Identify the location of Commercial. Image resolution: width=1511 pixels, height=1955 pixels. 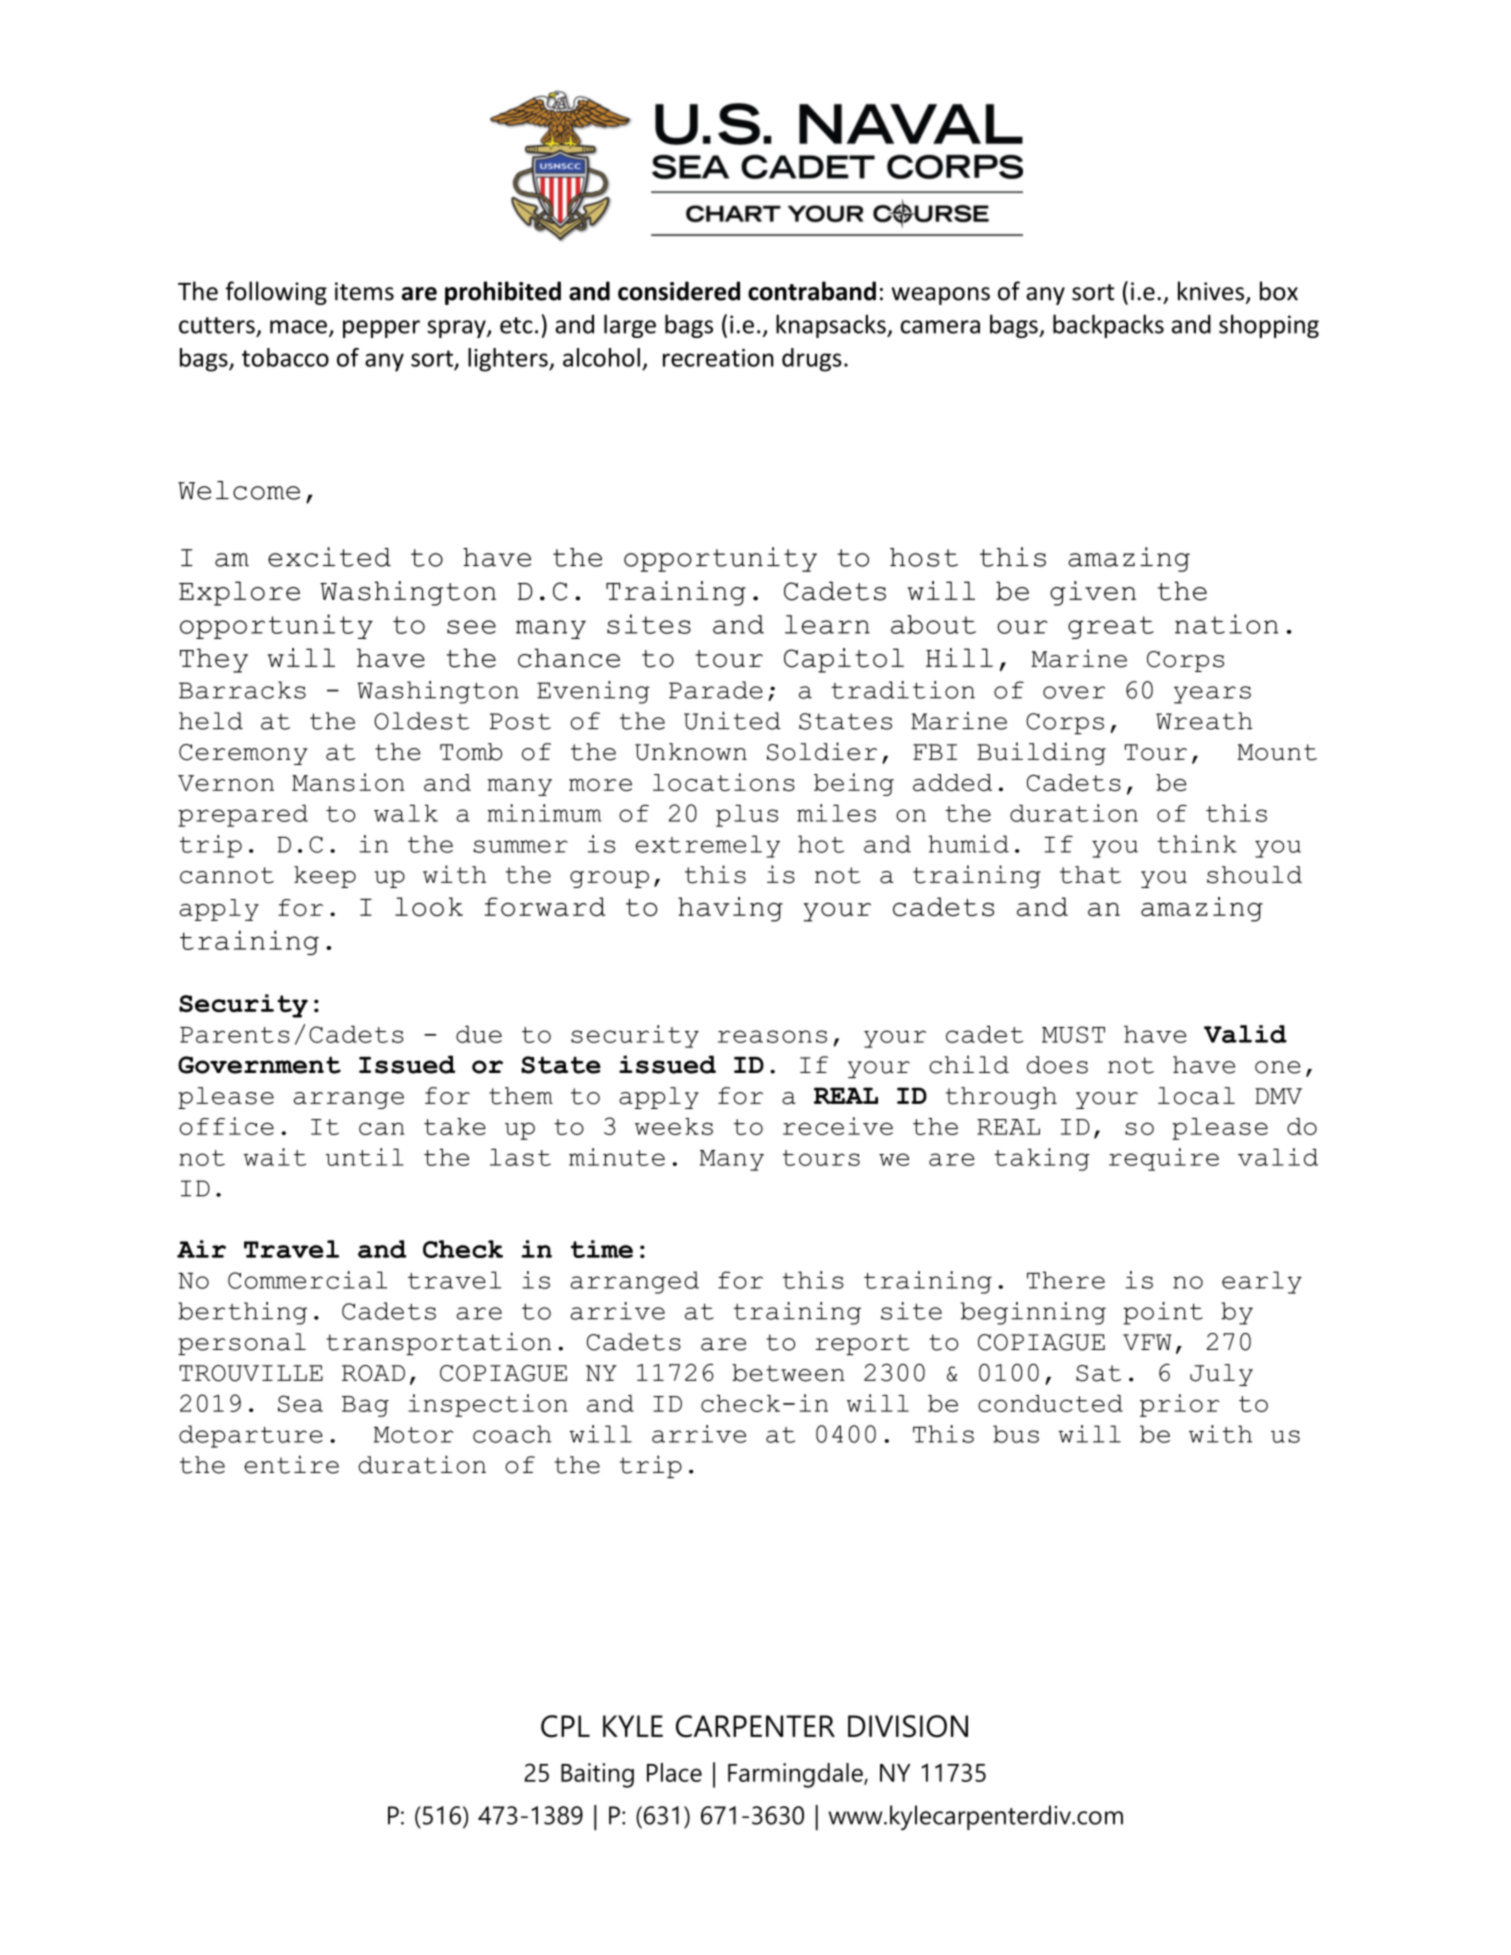
(307, 1280).
